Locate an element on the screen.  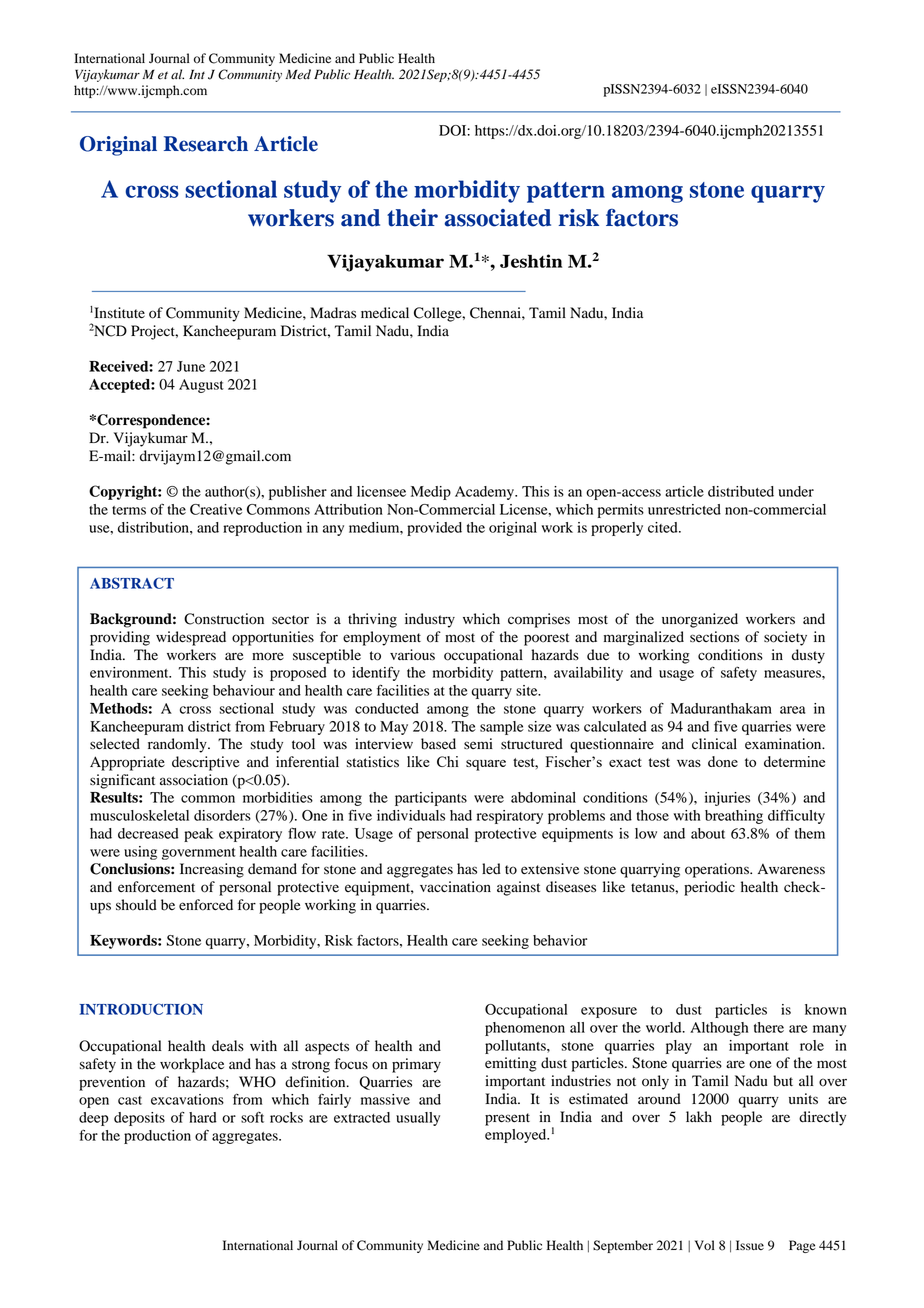
their is located at coordinates (412, 218).
